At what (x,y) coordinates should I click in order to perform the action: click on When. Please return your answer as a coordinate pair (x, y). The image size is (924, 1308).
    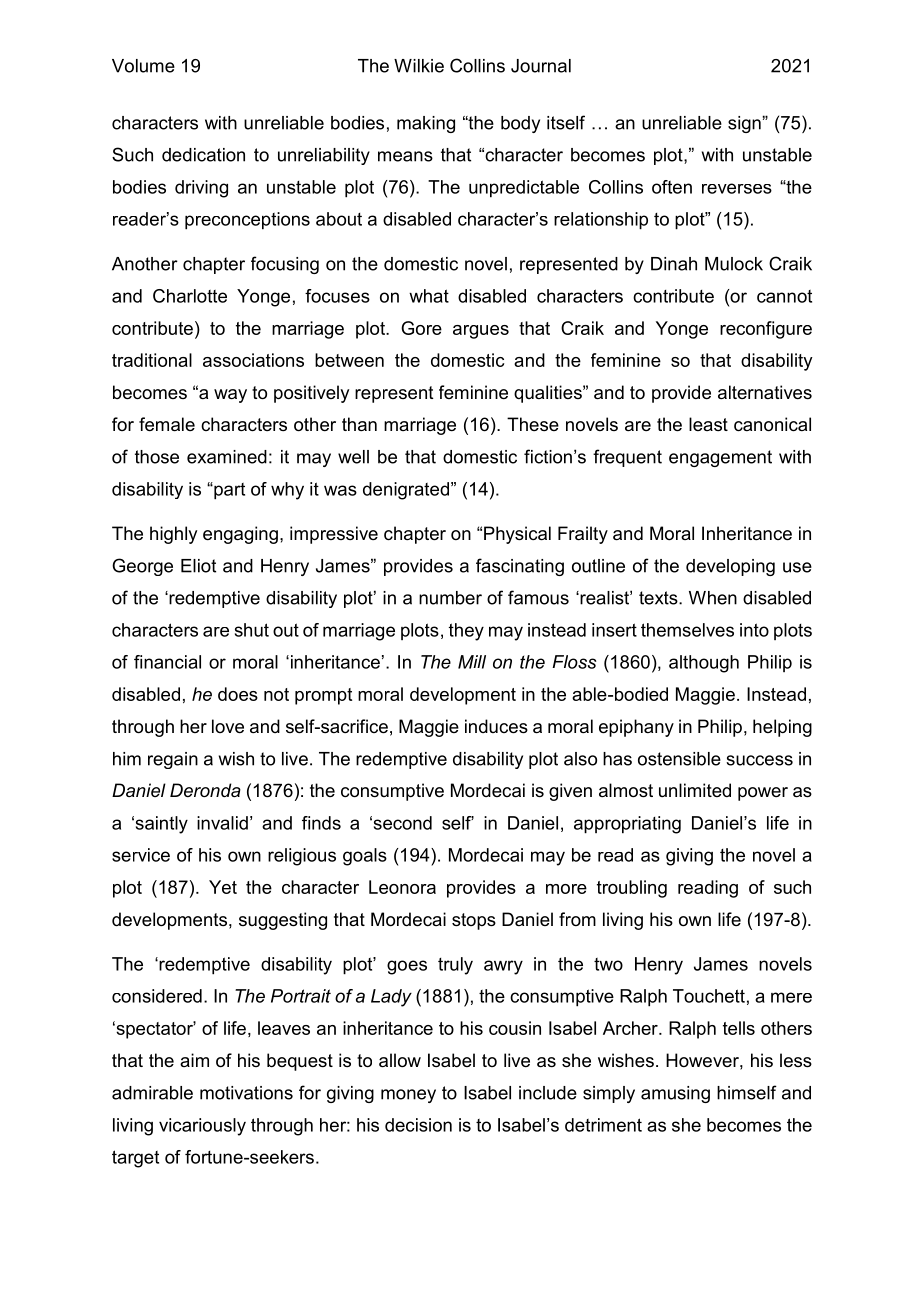
    Looking at the image, I should click on (713, 598).
